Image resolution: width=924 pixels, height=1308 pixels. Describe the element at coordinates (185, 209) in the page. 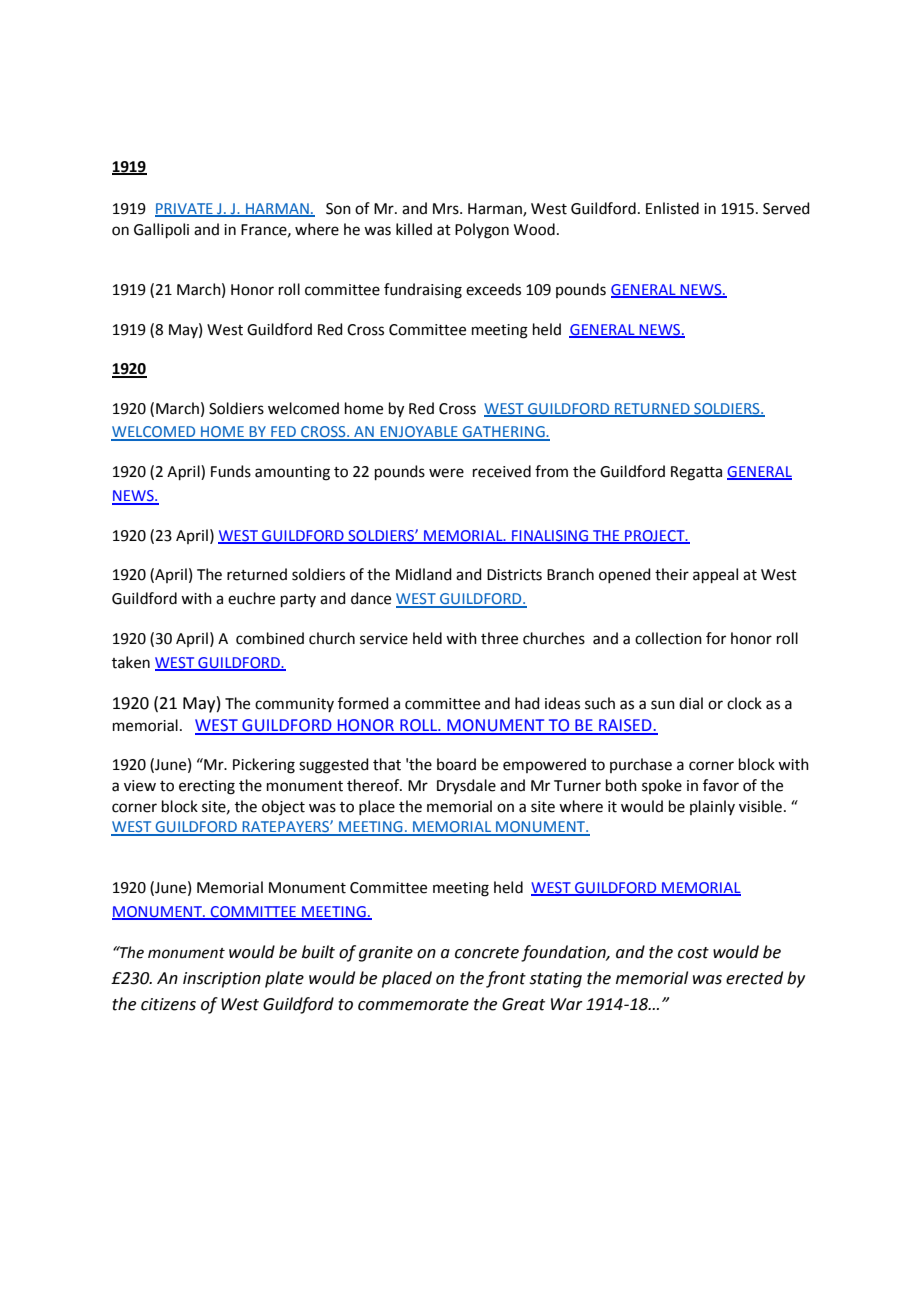

I see `PRIVATE` at that location.
